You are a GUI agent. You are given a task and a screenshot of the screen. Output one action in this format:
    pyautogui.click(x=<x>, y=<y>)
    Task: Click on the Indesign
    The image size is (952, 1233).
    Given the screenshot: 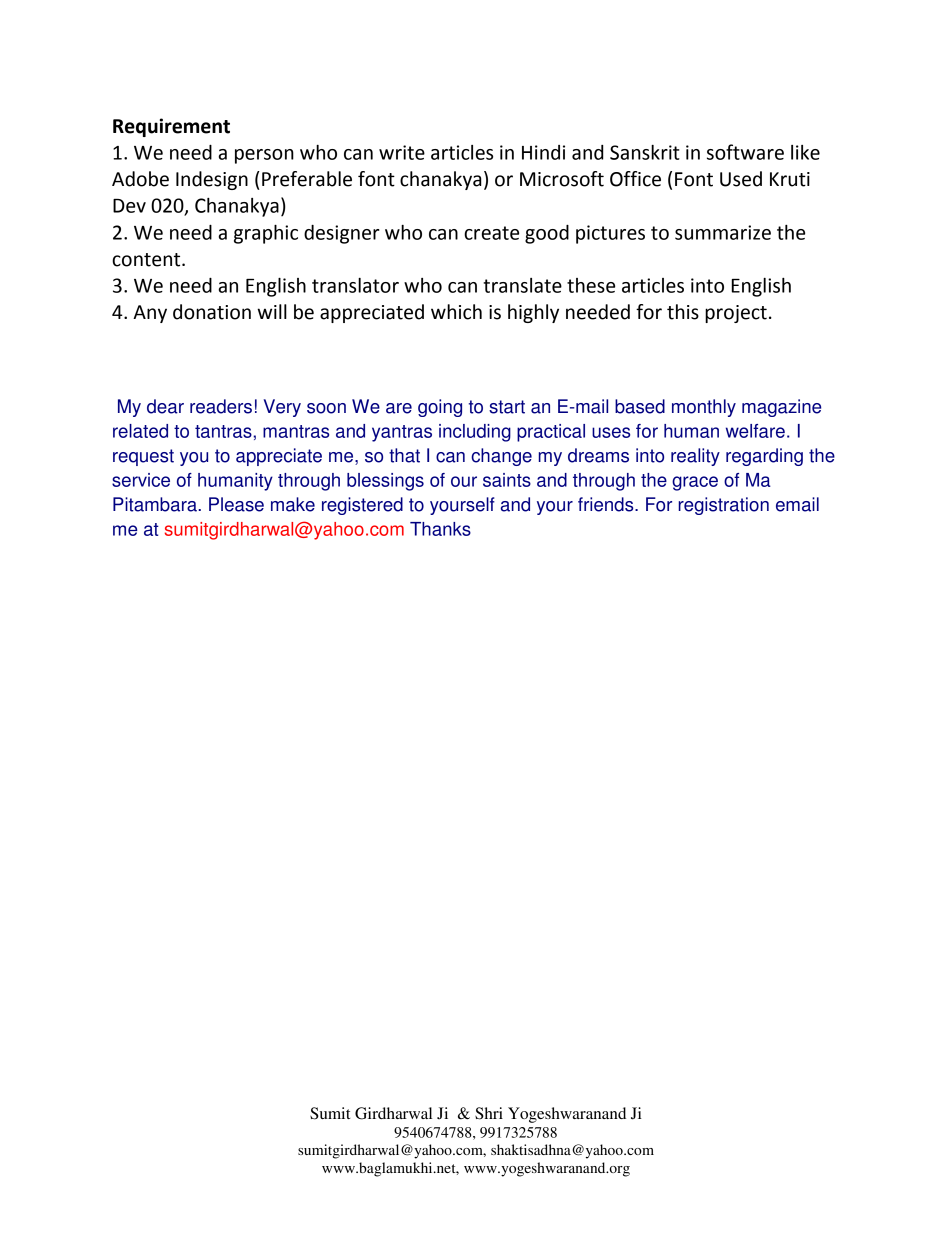 What is the action you would take?
    pyautogui.click(x=212, y=180)
